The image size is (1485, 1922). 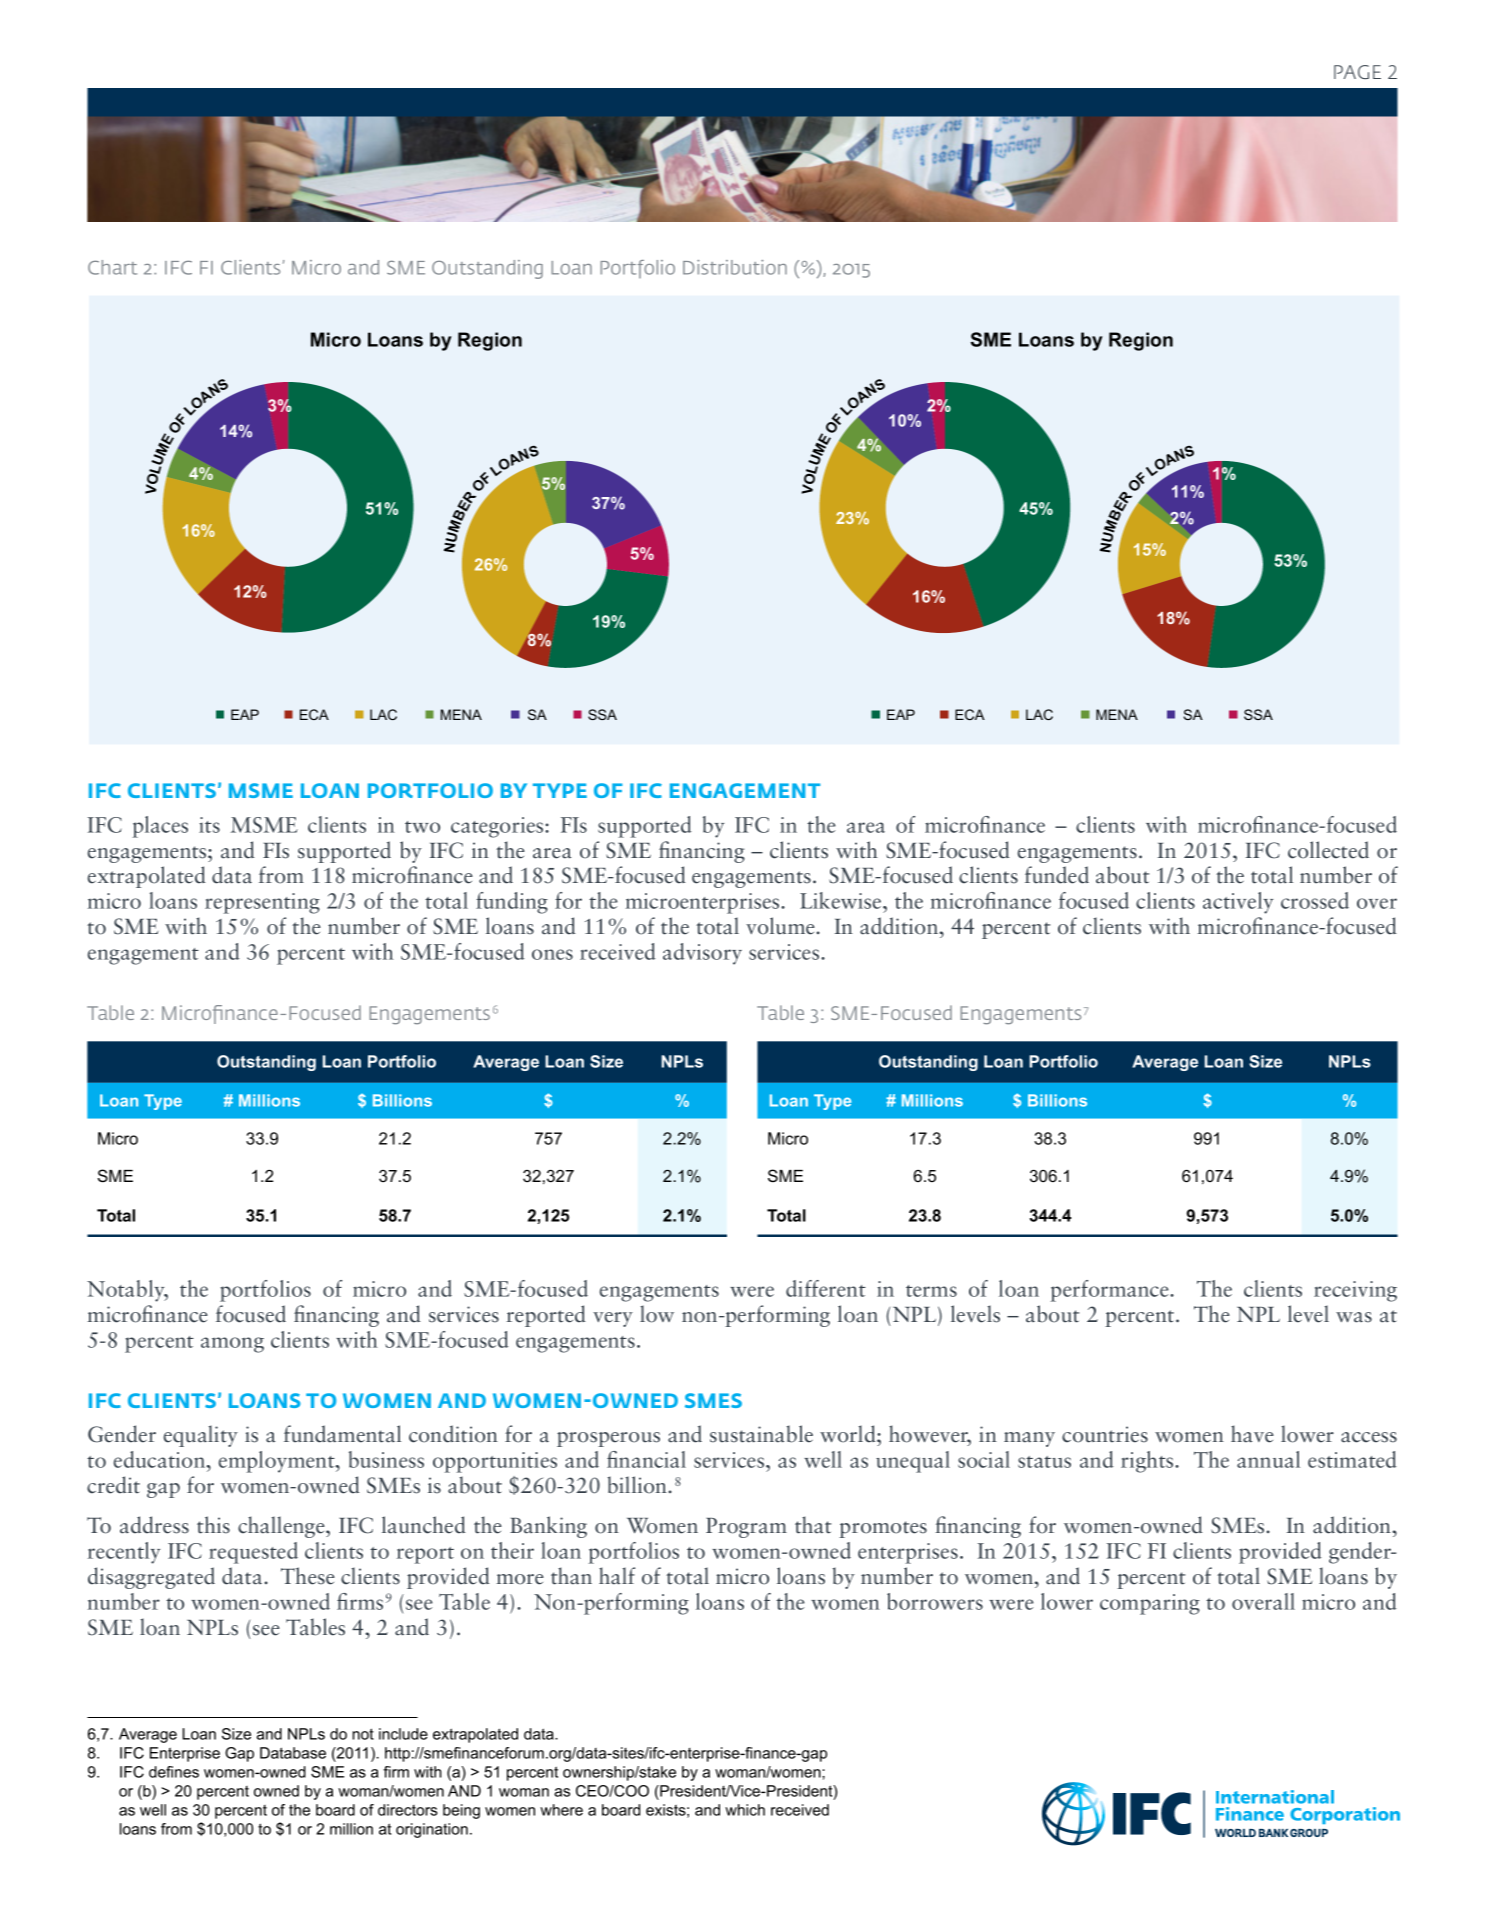 What do you see at coordinates (1357, 72) in the page?
I see `PAGE` at bounding box center [1357, 72].
